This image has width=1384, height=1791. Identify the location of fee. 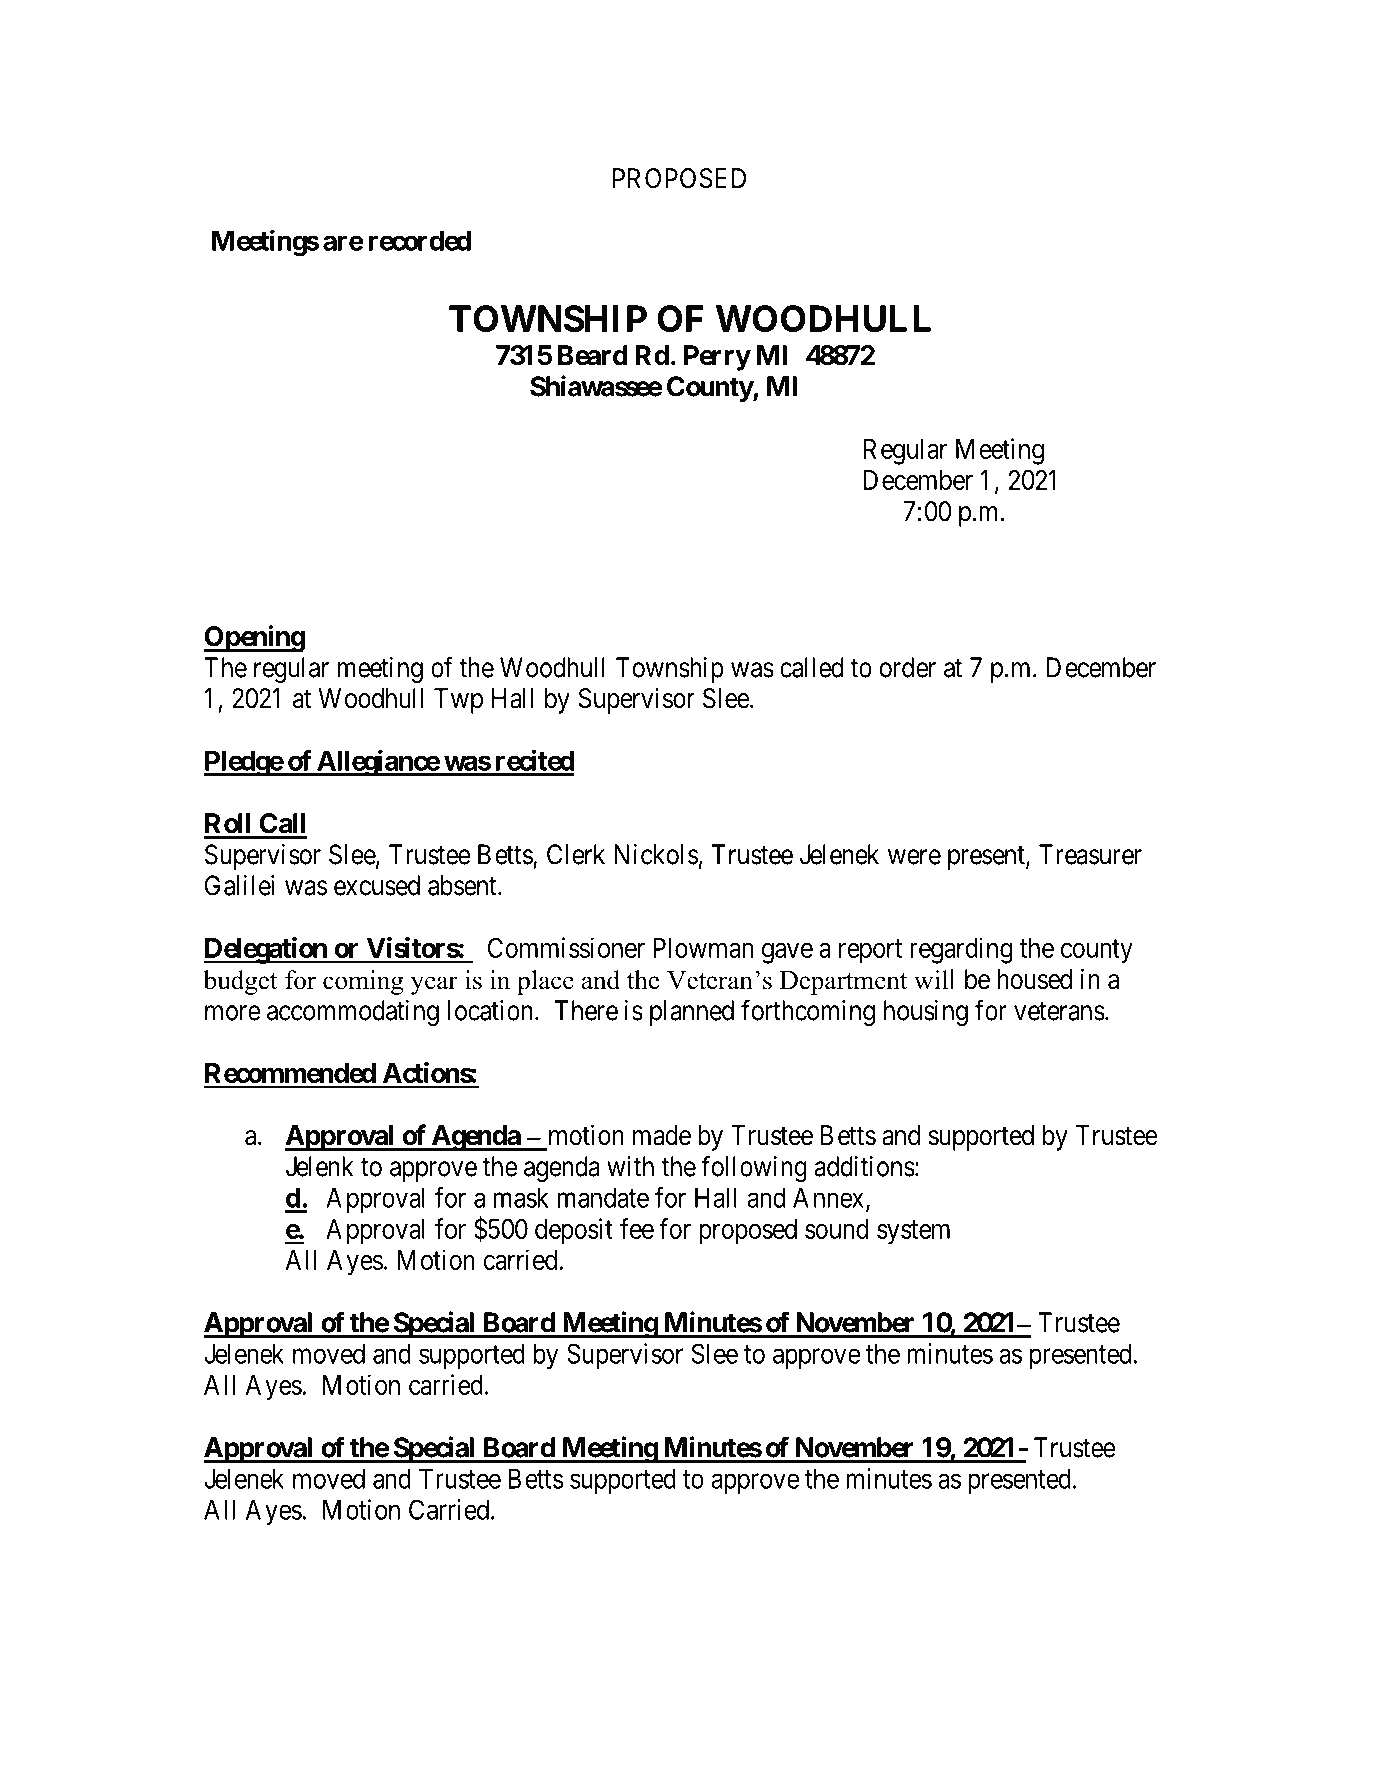
(637, 1228).
